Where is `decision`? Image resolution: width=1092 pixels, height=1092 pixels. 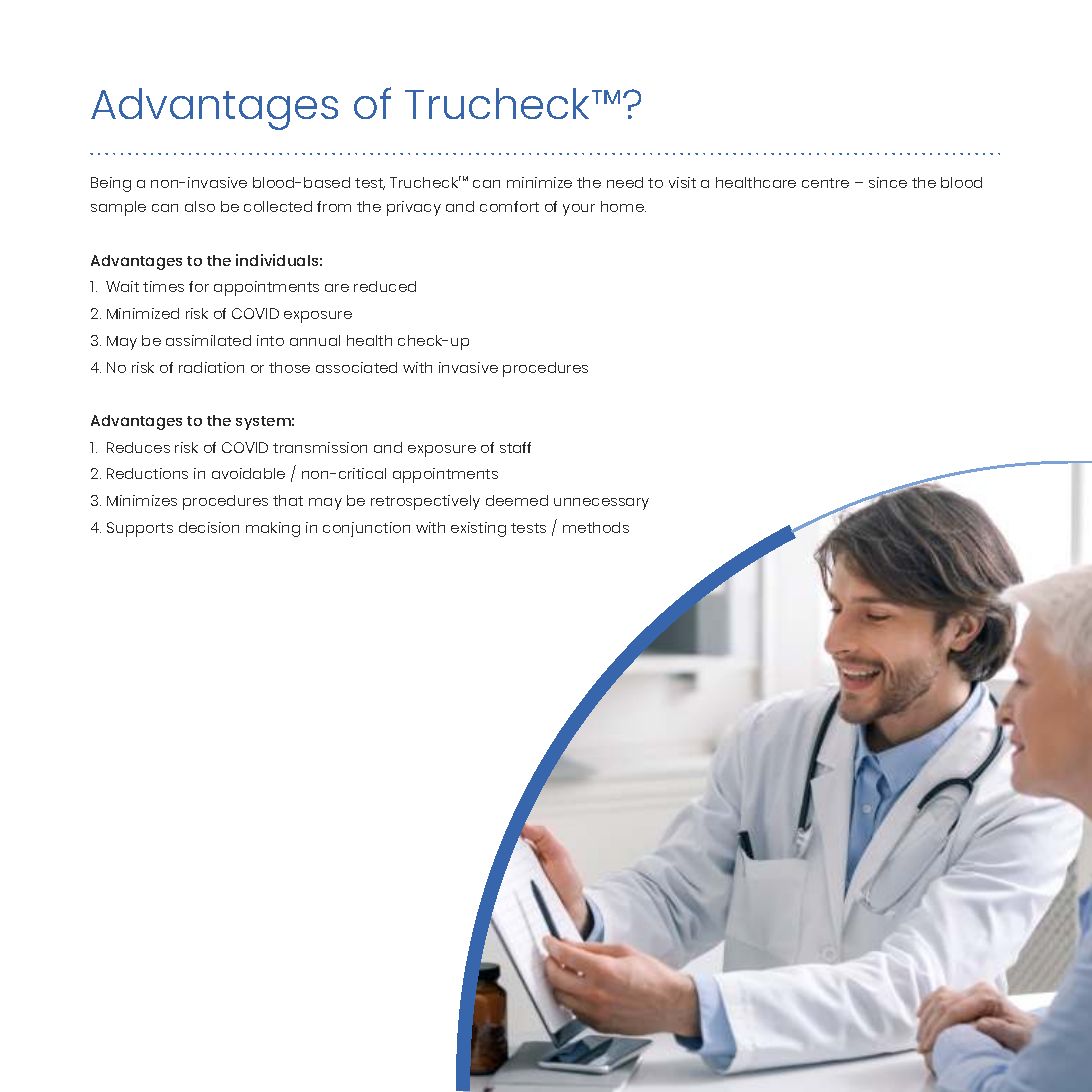 decision is located at coordinates (209, 527).
